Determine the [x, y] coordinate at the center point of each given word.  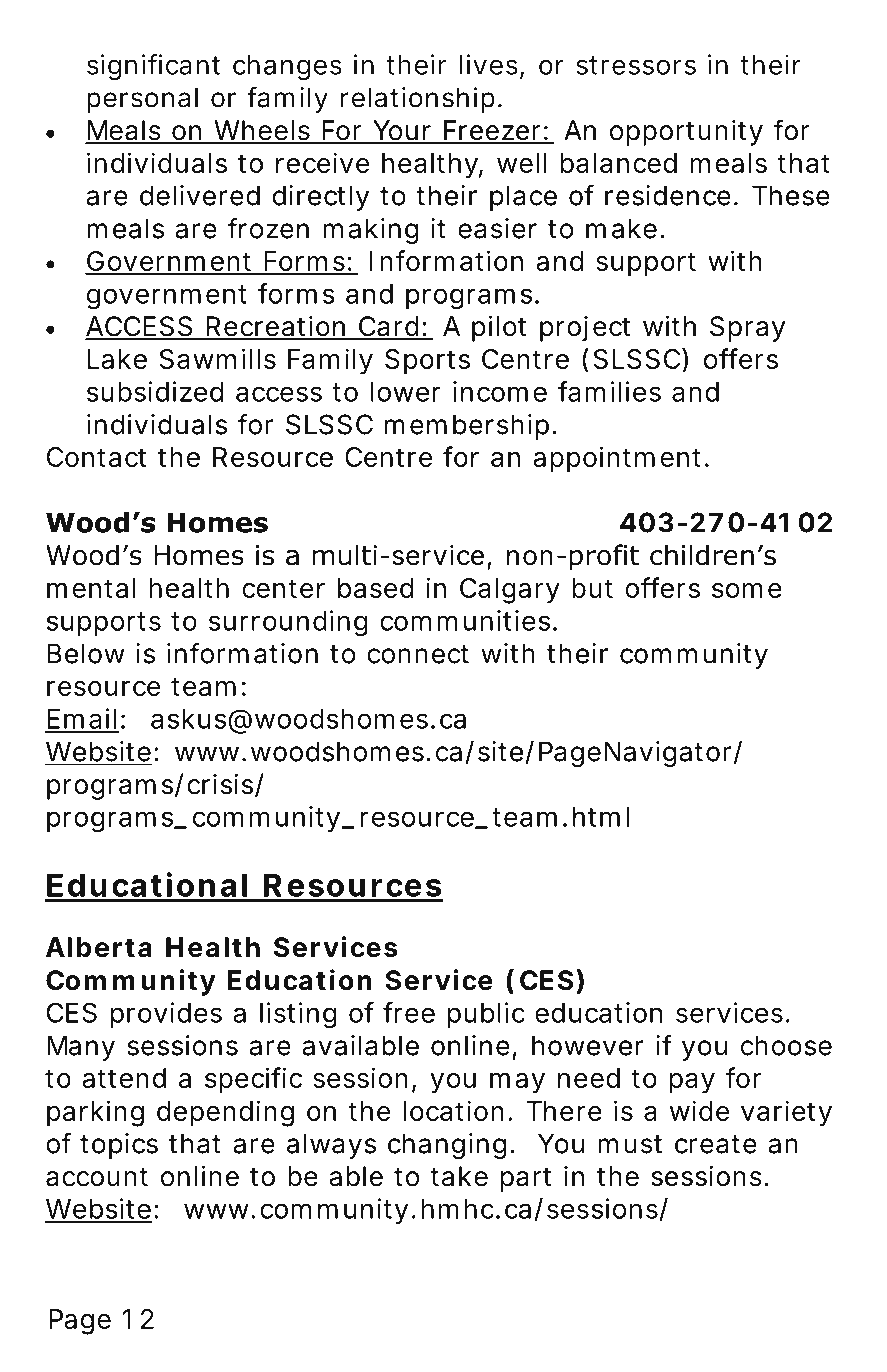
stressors [636, 65]
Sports [427, 362]
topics [119, 1146]
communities [465, 620]
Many [81, 1048]
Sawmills [217, 358]
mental [91, 588]
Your [402, 131]
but [592, 588]
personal [142, 100]
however [588, 1045]
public [486, 1015]
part [526, 1180]
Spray [747, 329]
